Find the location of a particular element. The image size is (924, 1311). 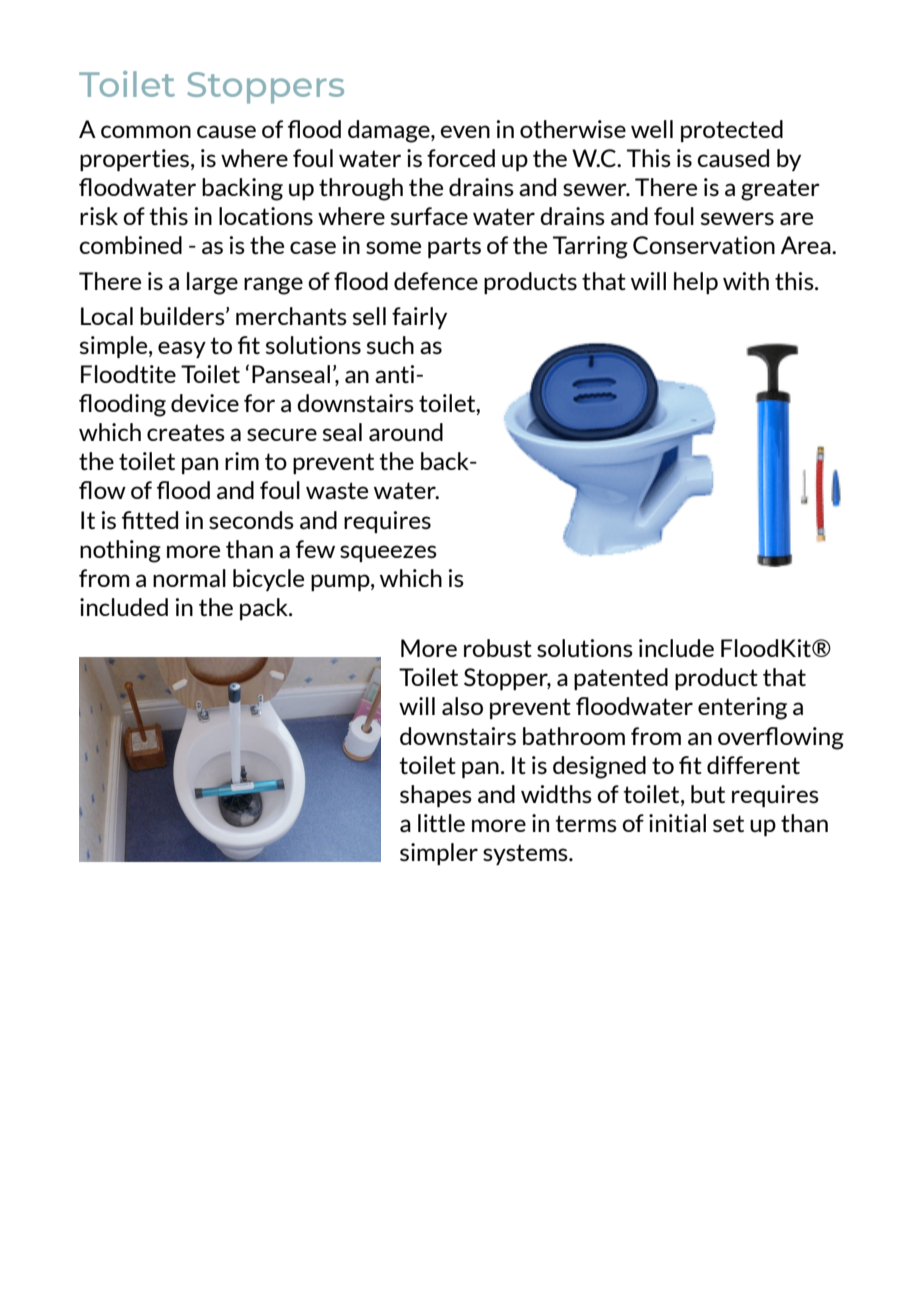

shapes is located at coordinates (436, 796).
